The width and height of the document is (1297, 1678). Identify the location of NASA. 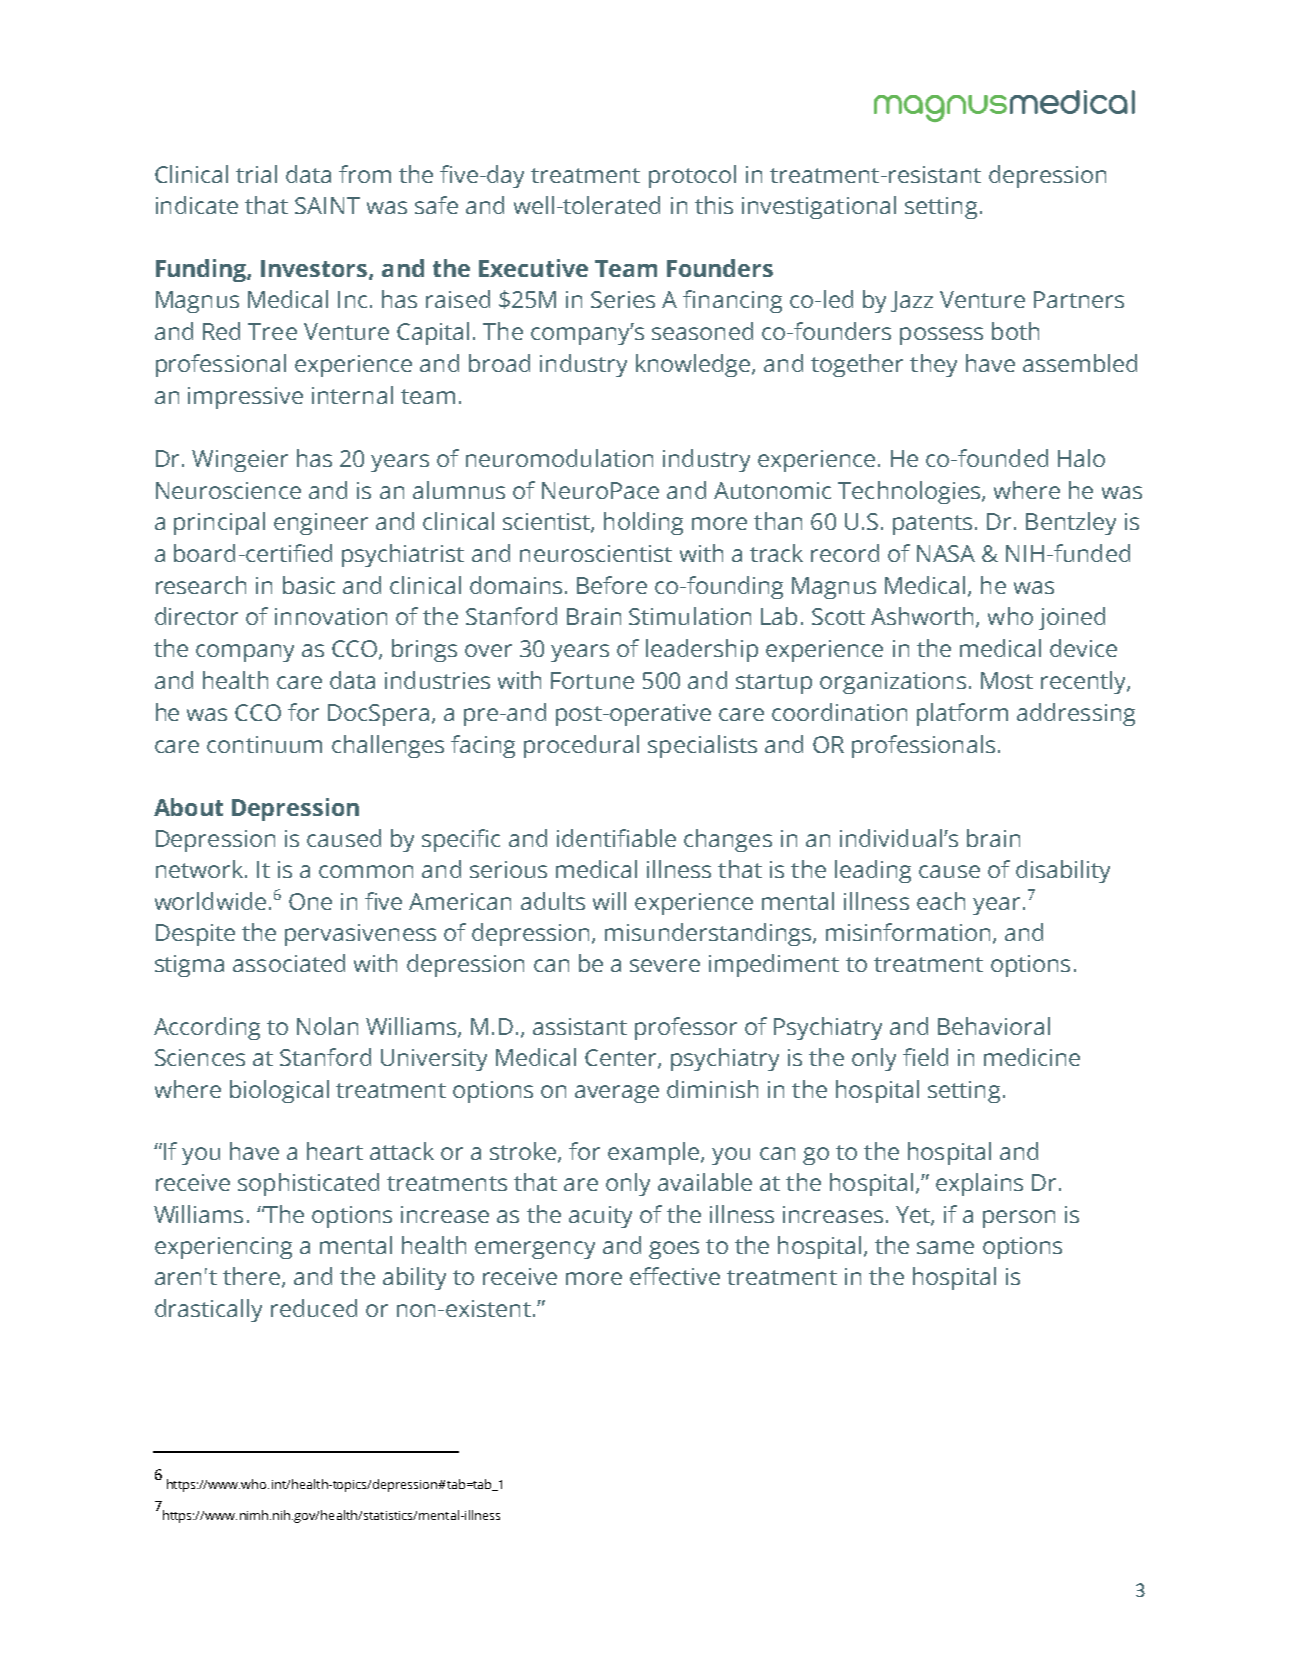
(946, 553).
